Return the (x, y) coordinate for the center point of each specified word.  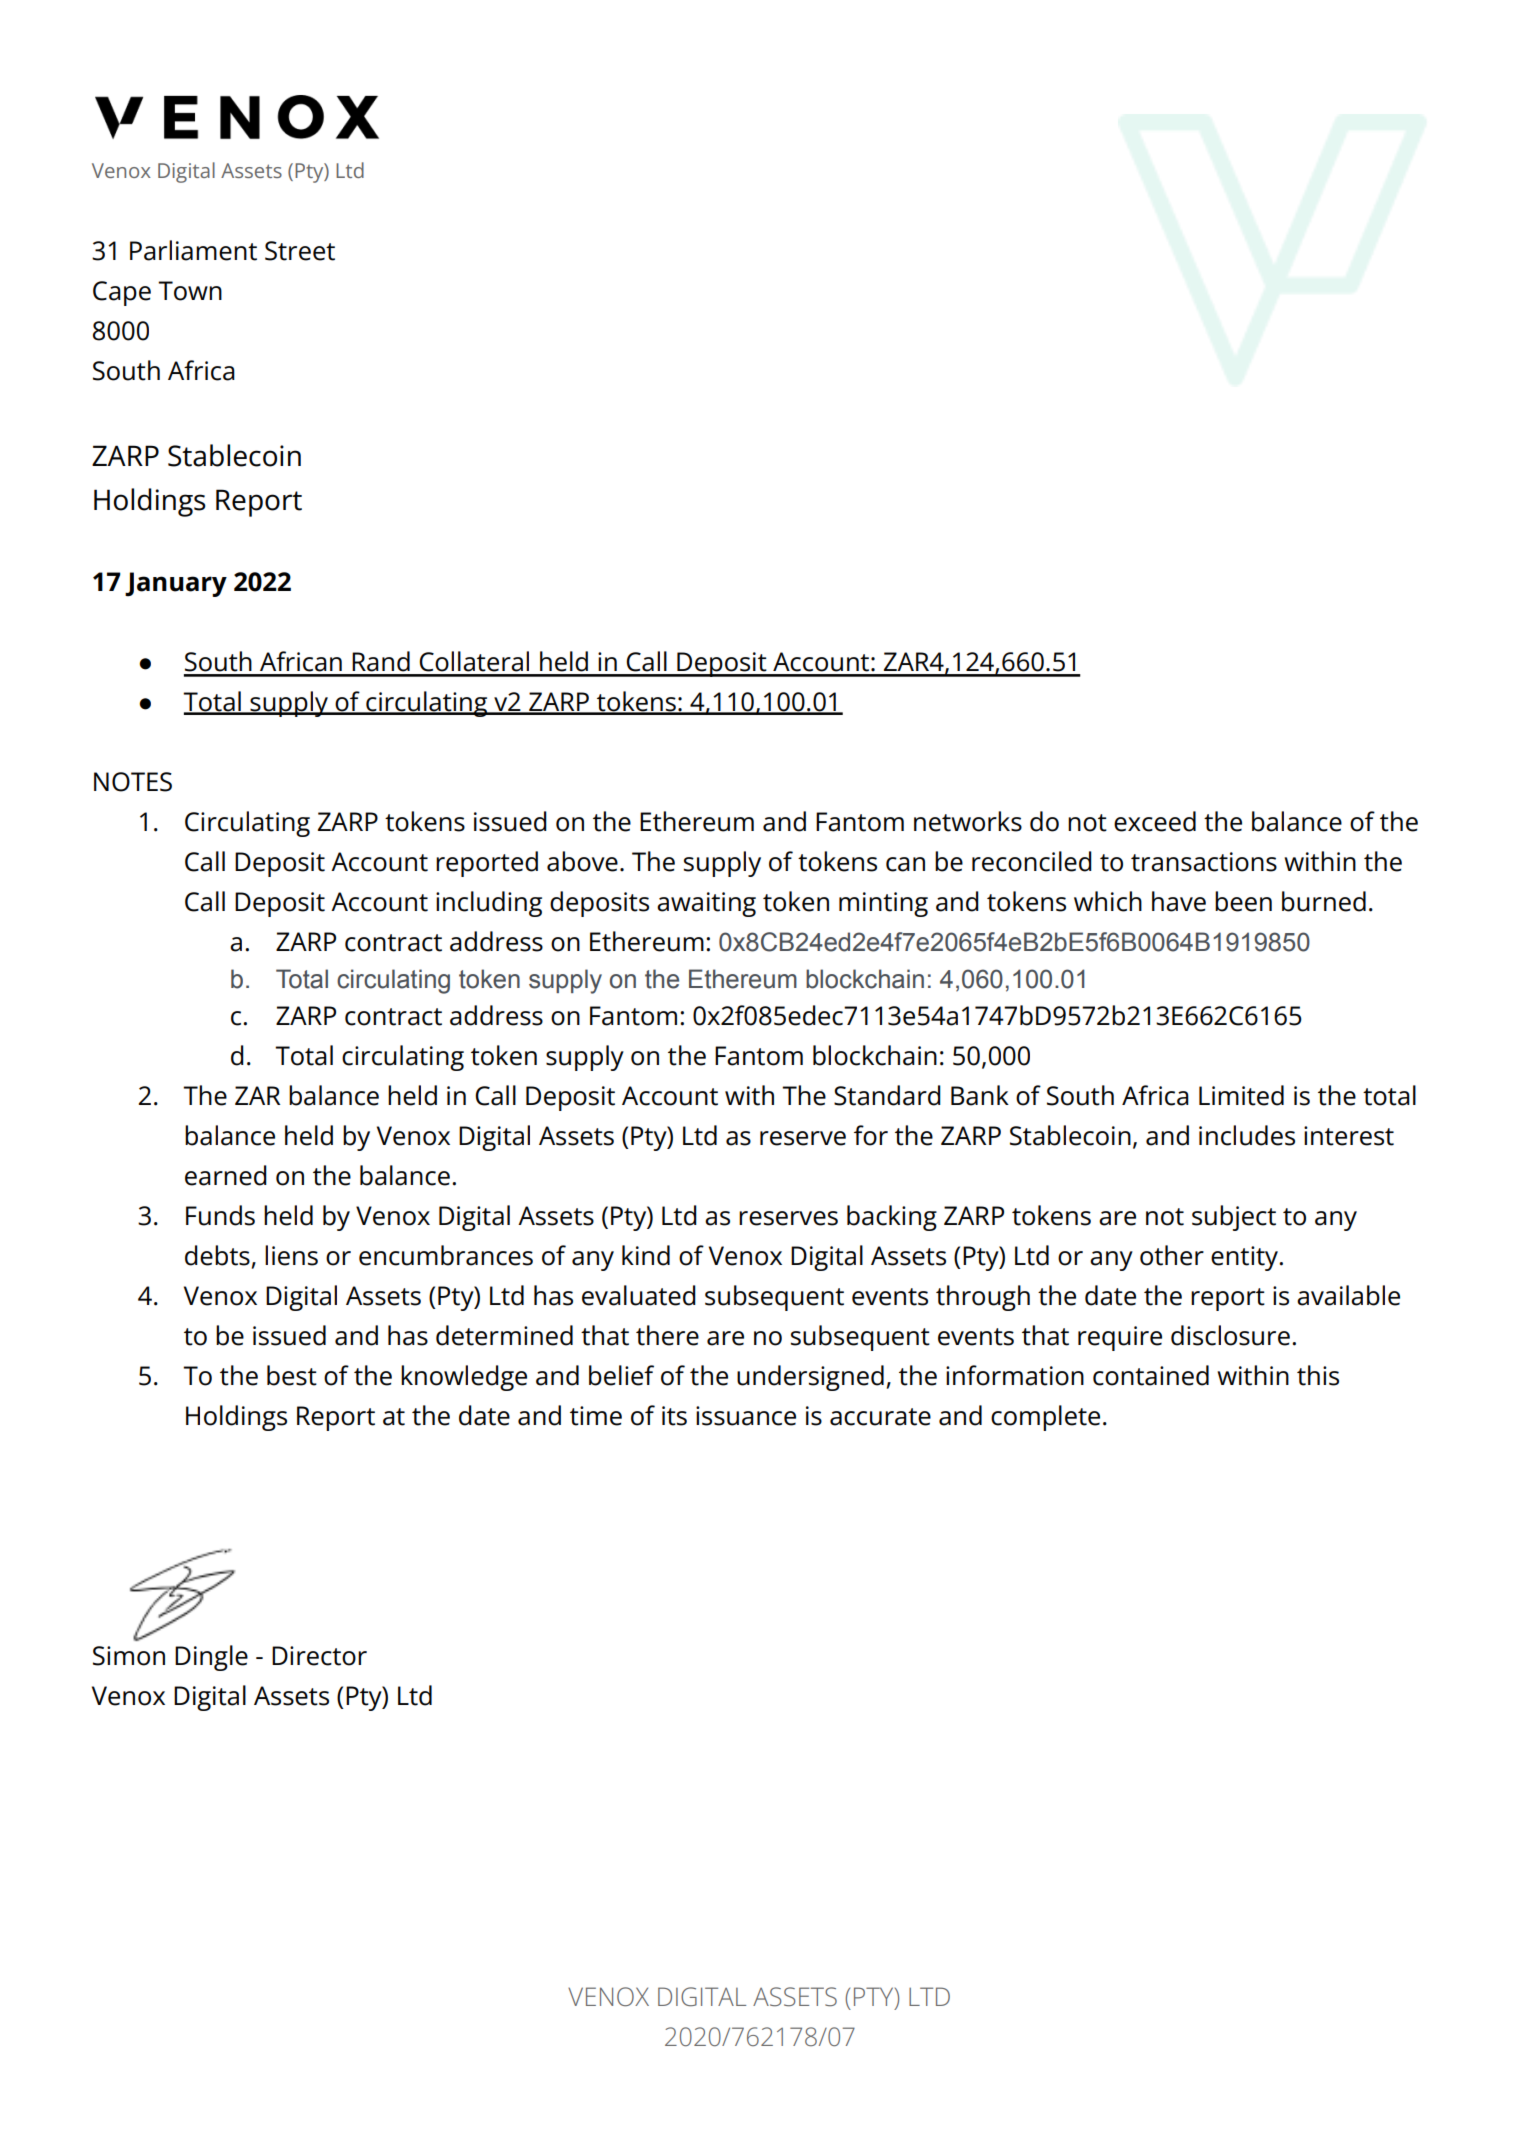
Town (190, 291)
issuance (746, 1416)
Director (319, 1656)
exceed (1155, 821)
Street (300, 251)
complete (1045, 1418)
